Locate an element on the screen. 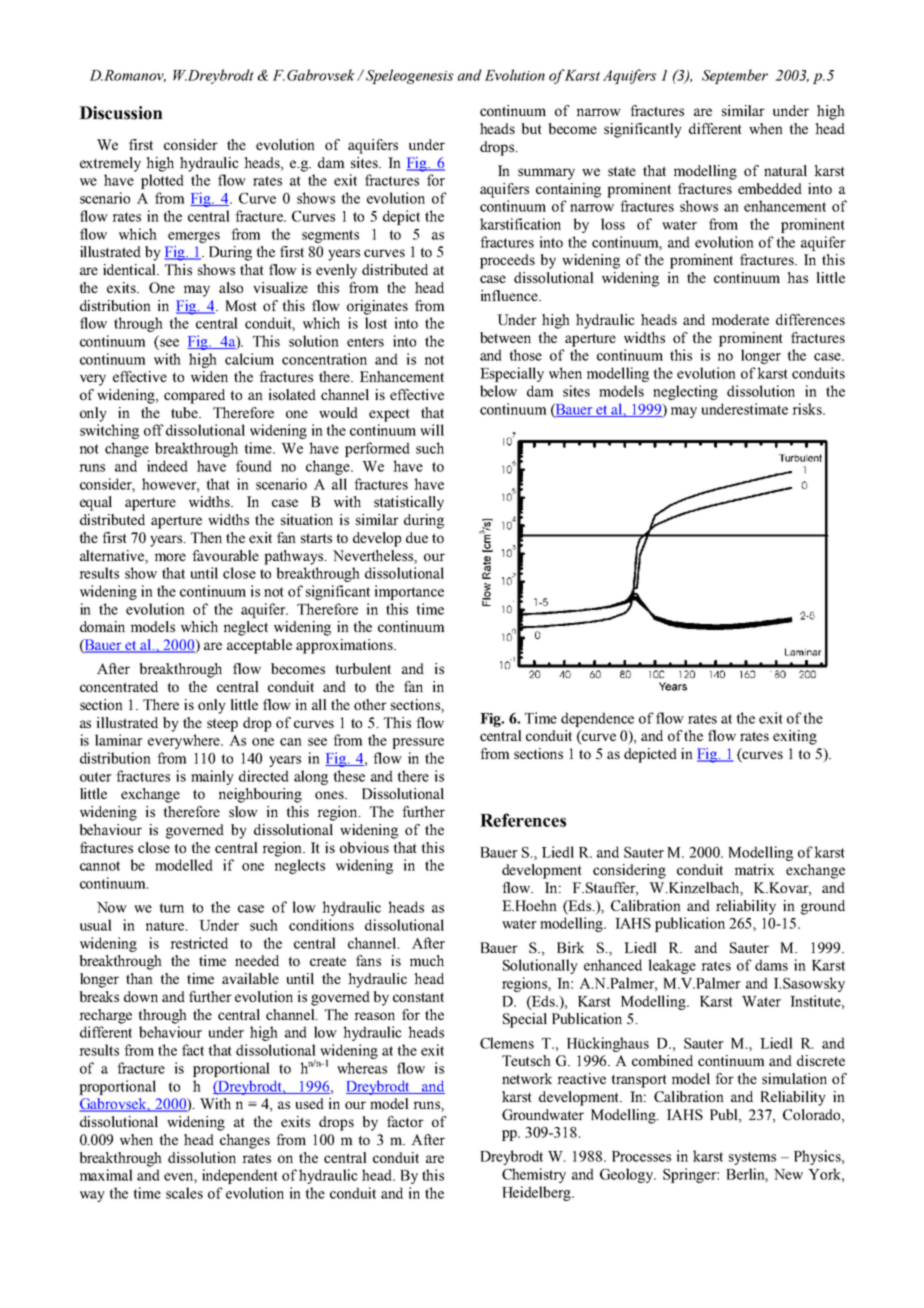 This screenshot has width=924, height=1308. dependence is located at coordinates (597, 719).
